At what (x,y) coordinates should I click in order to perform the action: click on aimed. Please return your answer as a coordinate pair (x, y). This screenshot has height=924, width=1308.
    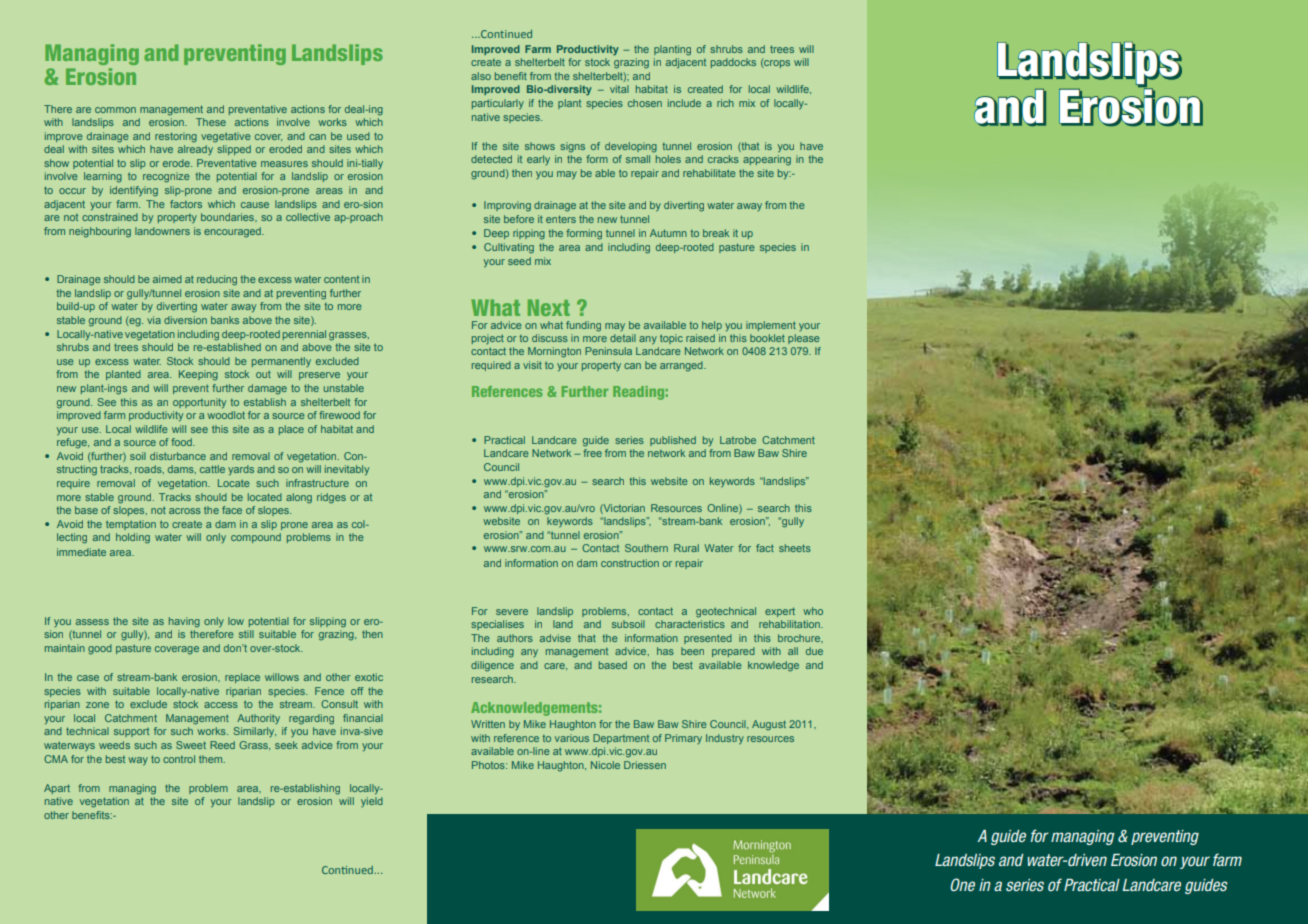
    Looking at the image, I should click on (167, 279).
